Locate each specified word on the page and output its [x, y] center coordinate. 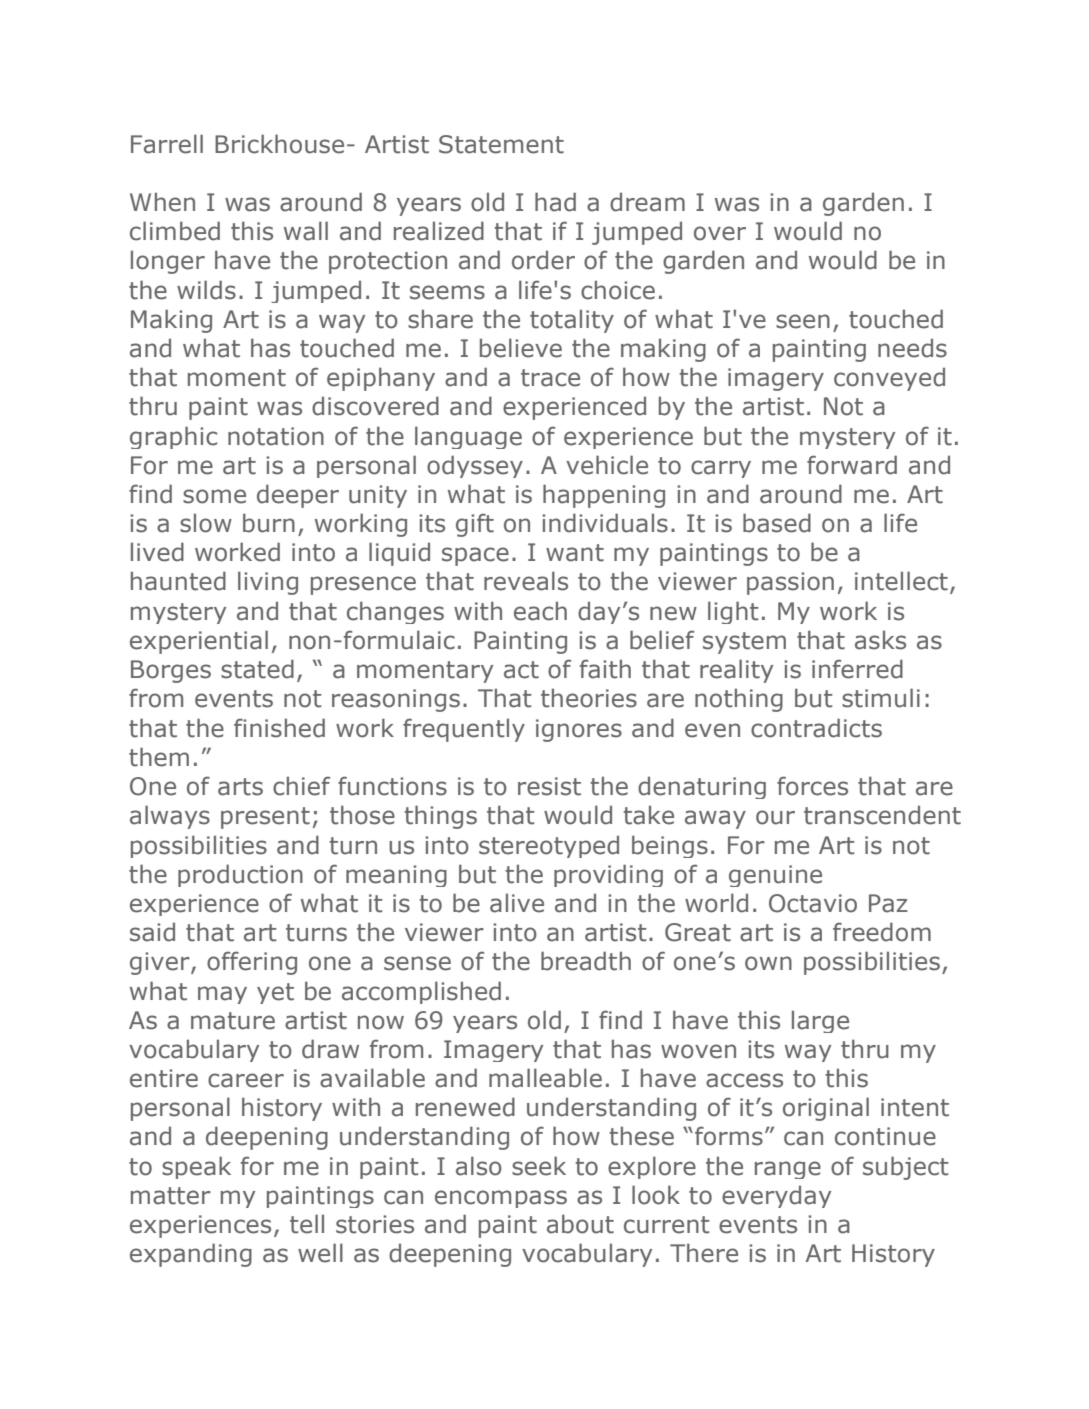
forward [852, 465]
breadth [586, 961]
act [521, 670]
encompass [501, 1199]
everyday [776, 1196]
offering [252, 963]
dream [647, 202]
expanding [191, 1255]
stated [257, 669]
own [768, 963]
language [468, 437]
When [162, 202]
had [555, 202]
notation [276, 436]
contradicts [816, 728]
